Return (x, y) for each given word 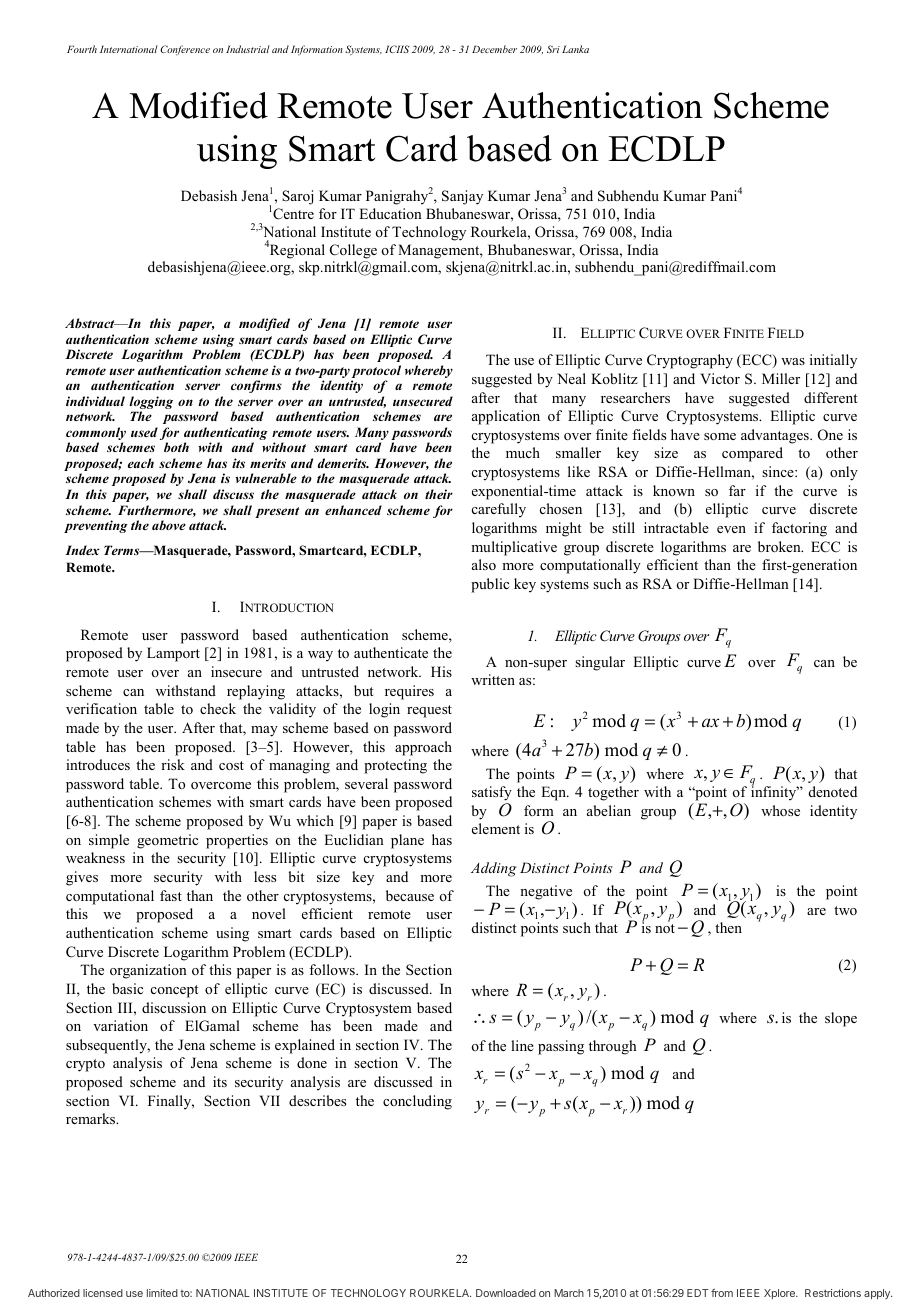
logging (151, 404)
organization (148, 971)
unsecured (423, 401)
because (410, 895)
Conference (185, 50)
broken (780, 546)
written (493, 679)
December (494, 49)
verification (101, 708)
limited (162, 1293)
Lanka (575, 49)
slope (841, 1019)
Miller (781, 378)
